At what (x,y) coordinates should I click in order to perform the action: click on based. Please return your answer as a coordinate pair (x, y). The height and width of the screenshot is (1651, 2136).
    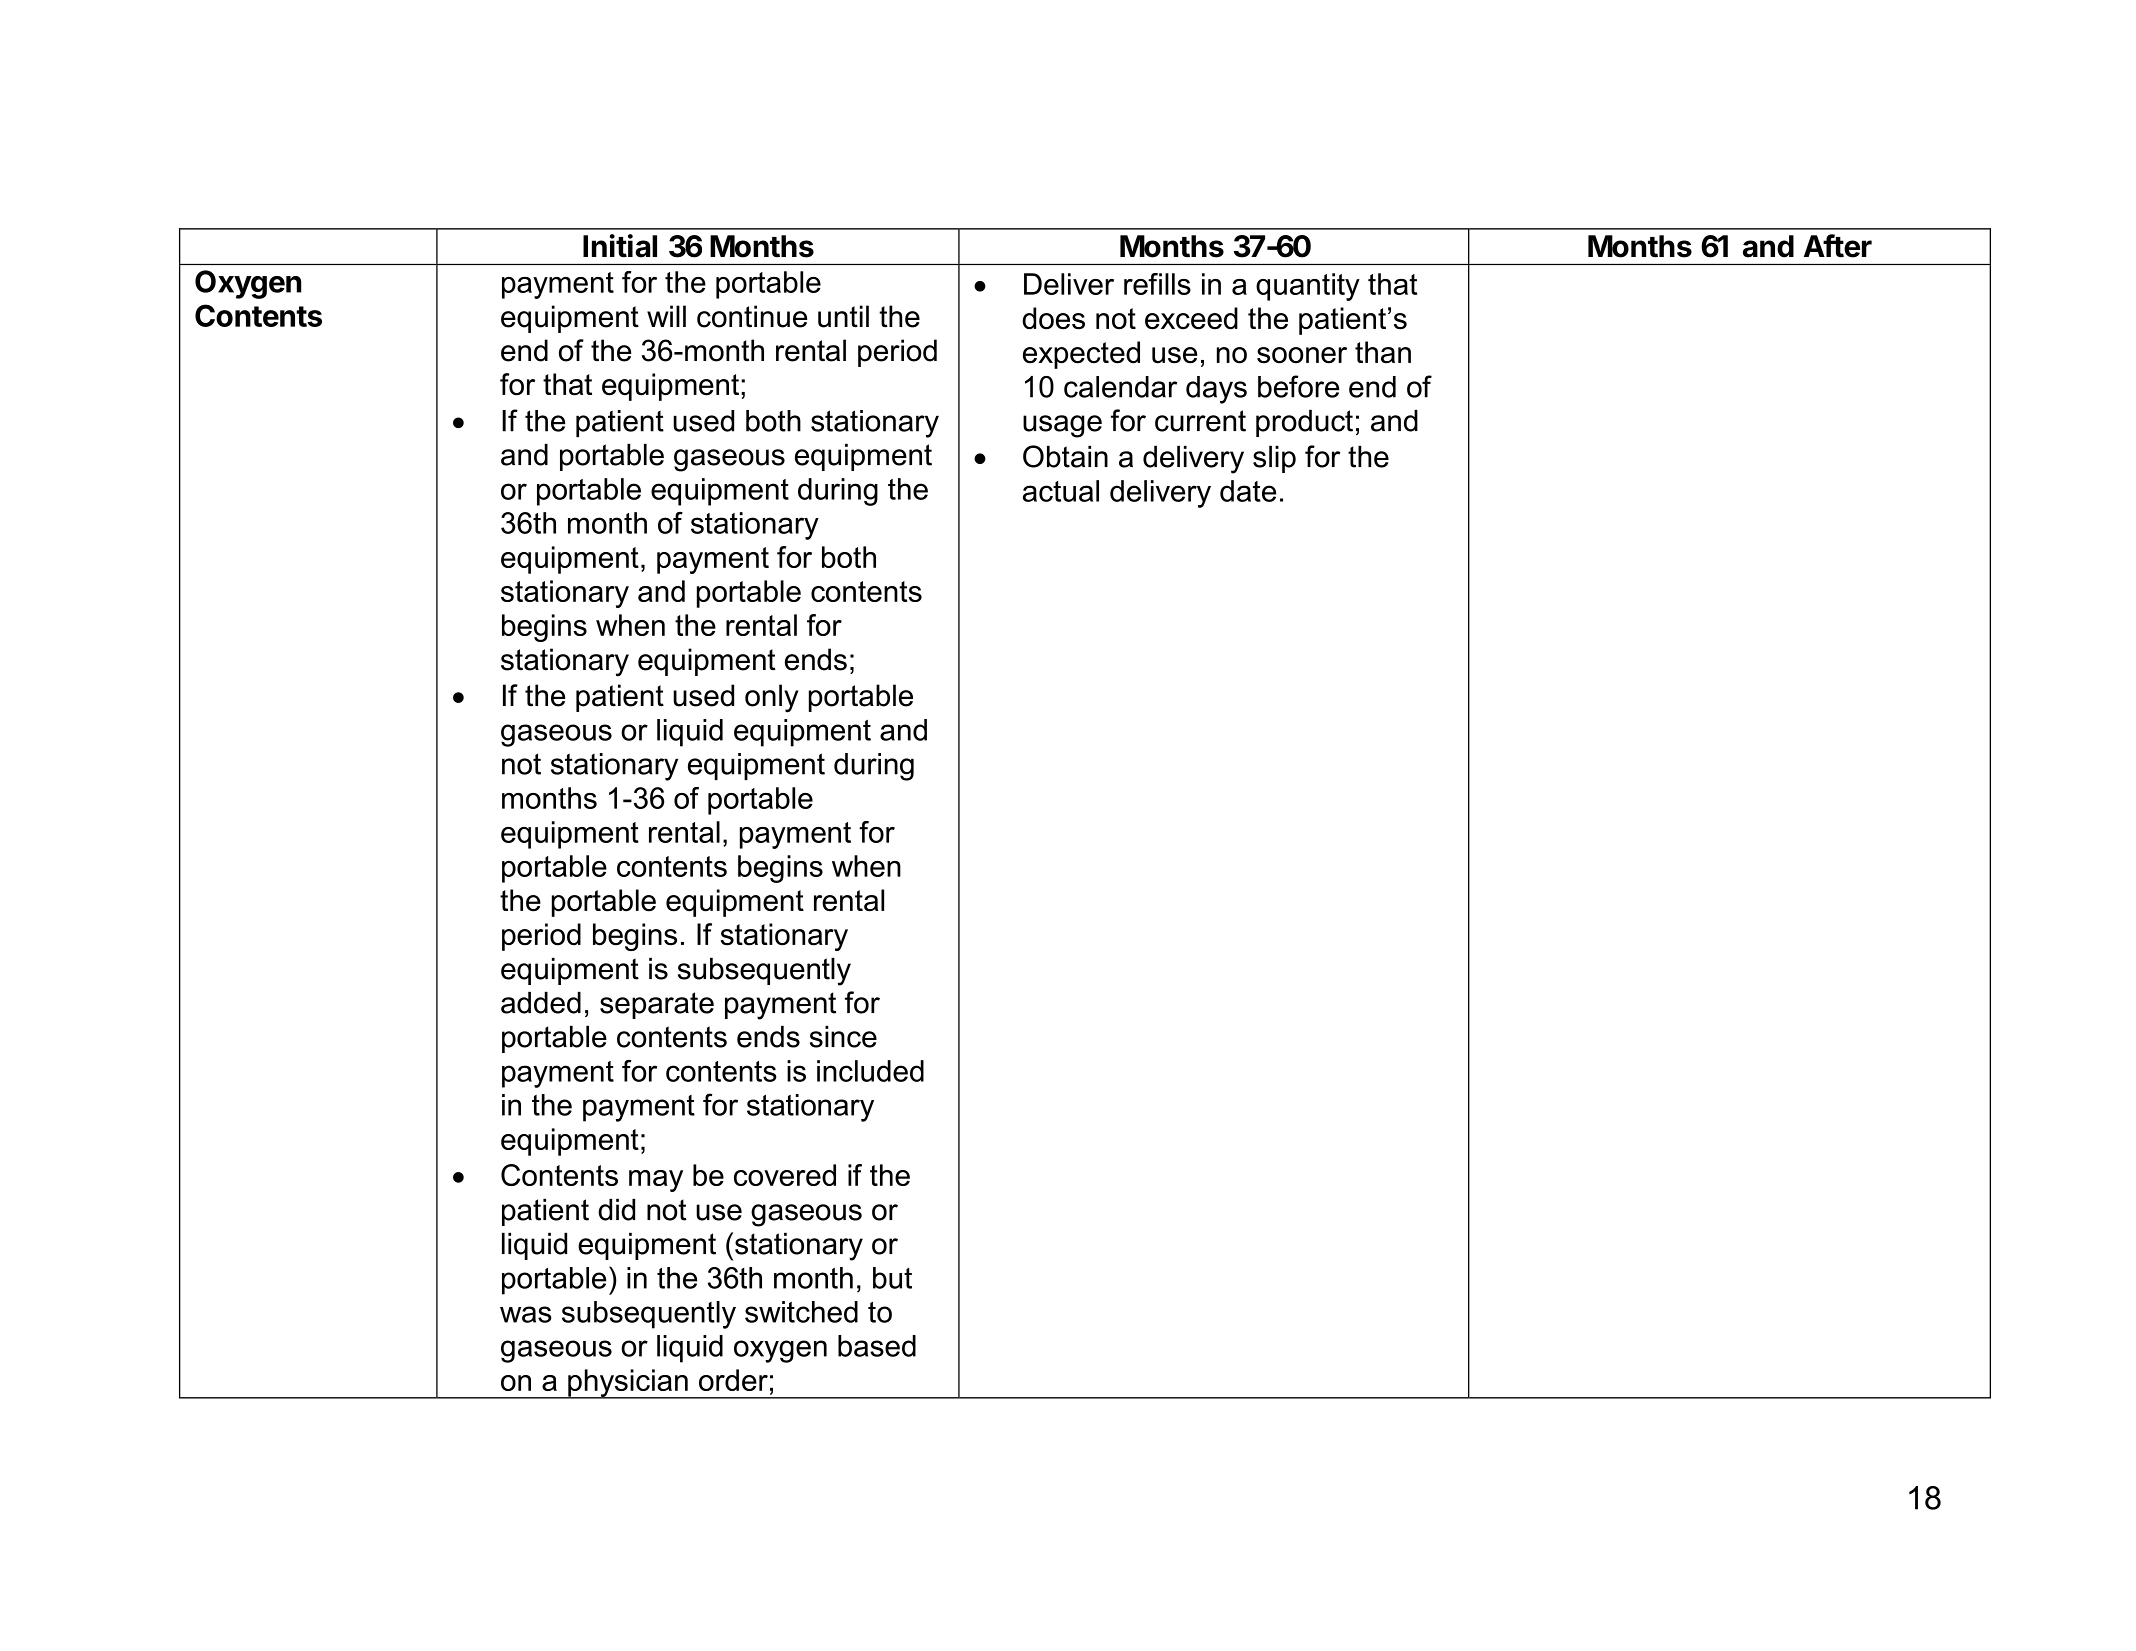
    Looking at the image, I should click on (877, 1346).
